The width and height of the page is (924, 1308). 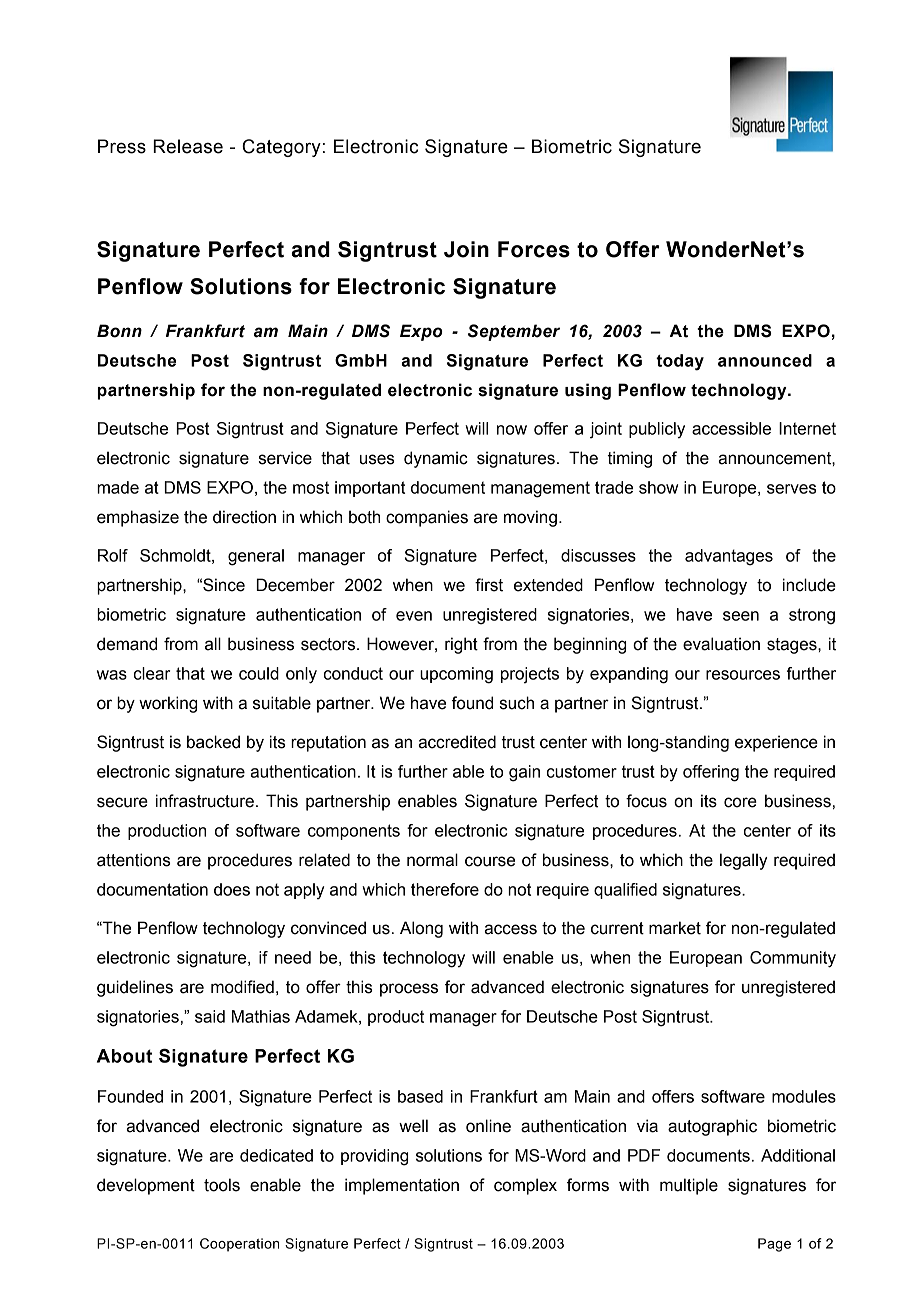 I want to click on announced, so click(x=765, y=360).
